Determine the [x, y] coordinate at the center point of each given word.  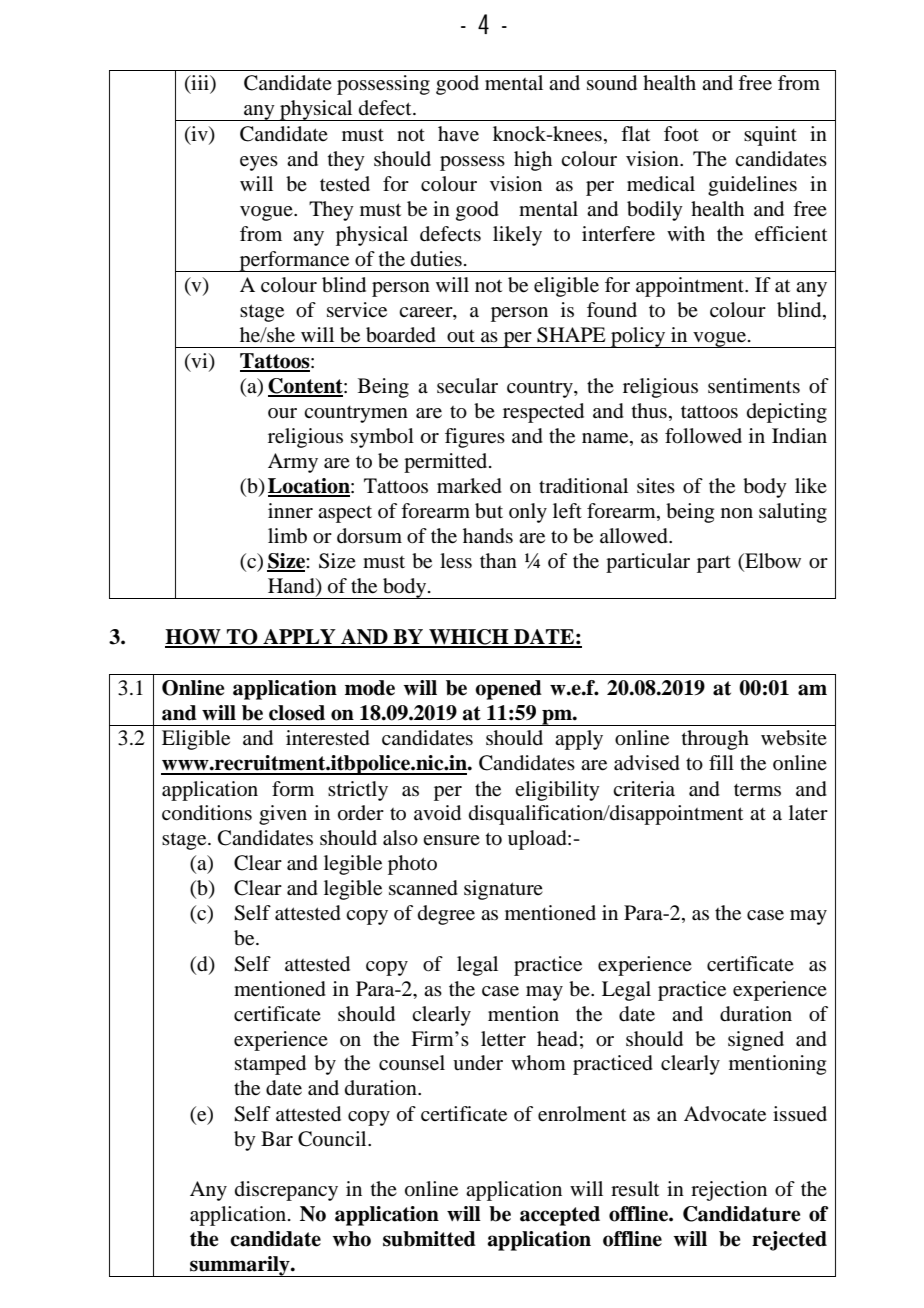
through [715, 740]
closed [297, 713]
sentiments [754, 386]
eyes [259, 163]
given [283, 815]
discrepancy [286, 1191]
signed [756, 1041]
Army [293, 463]
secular [467, 386]
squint [770, 136]
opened [508, 690]
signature [503, 890]
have [458, 134]
